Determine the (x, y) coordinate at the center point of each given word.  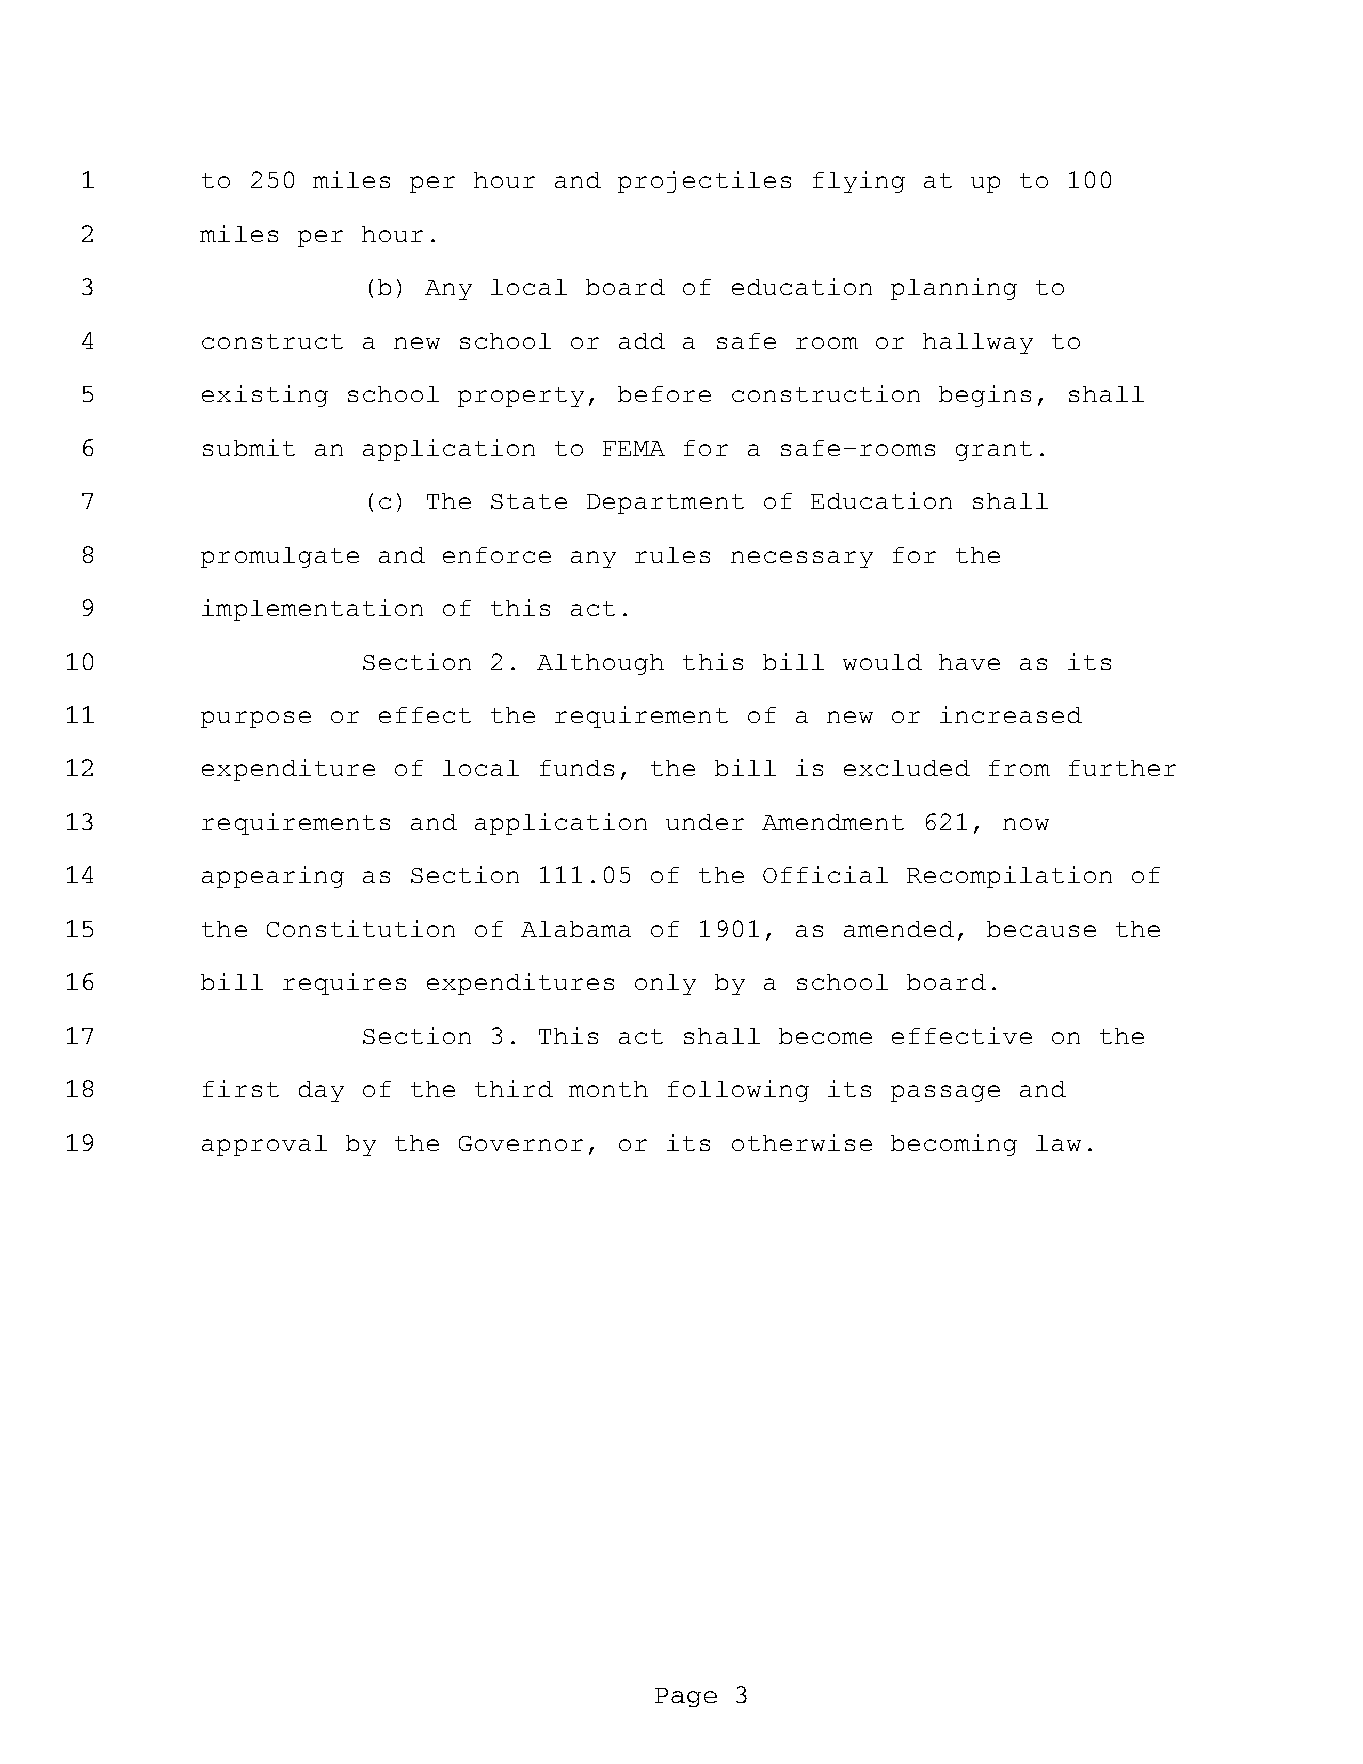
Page (686, 1697)
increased (1011, 714)
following (738, 1091)
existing (265, 396)
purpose (256, 719)
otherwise (802, 1142)
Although (600, 664)
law (1058, 1143)
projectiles (704, 182)
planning (954, 289)
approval (264, 1145)
